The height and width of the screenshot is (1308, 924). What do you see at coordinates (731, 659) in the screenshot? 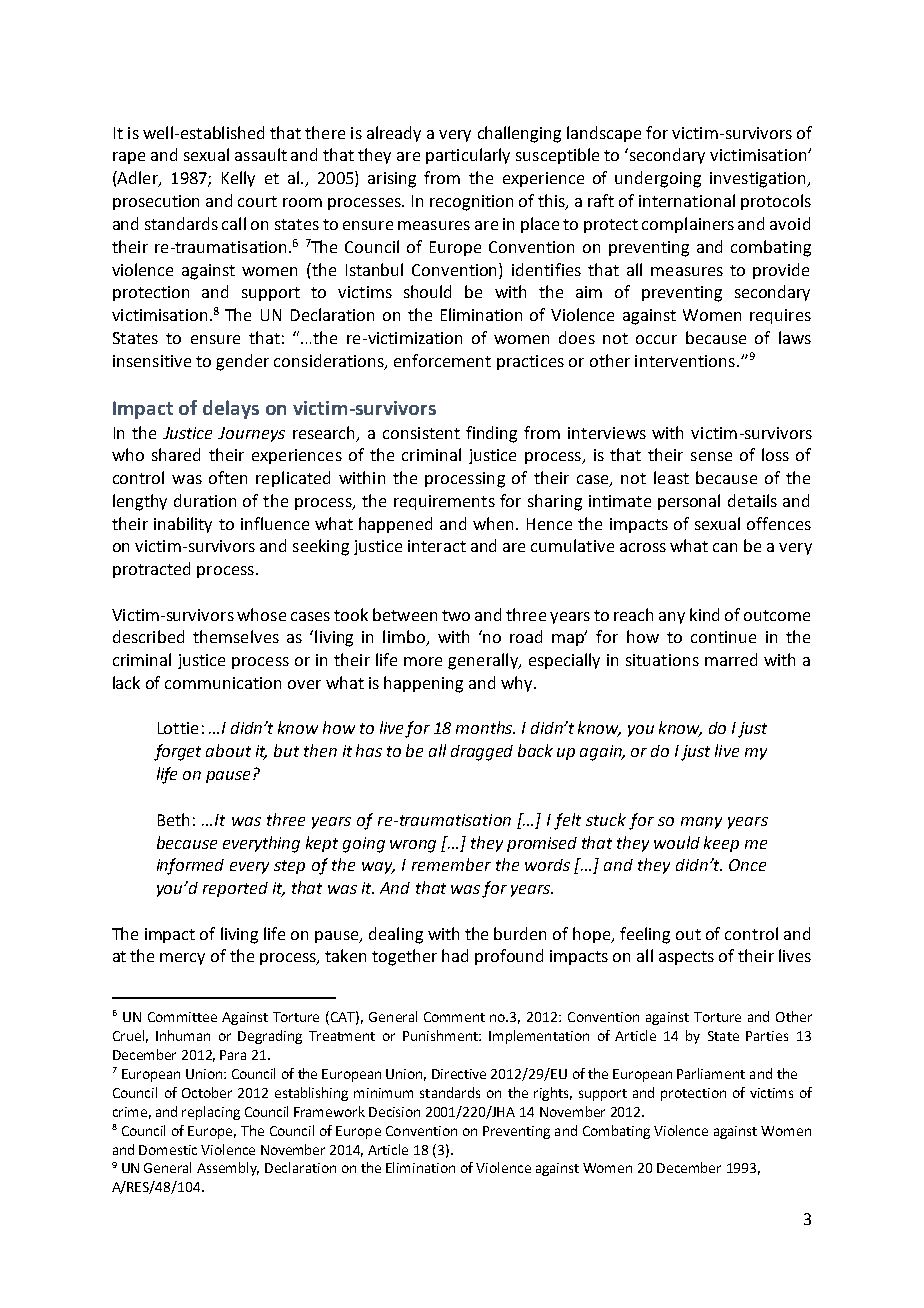
I see `marred` at bounding box center [731, 659].
